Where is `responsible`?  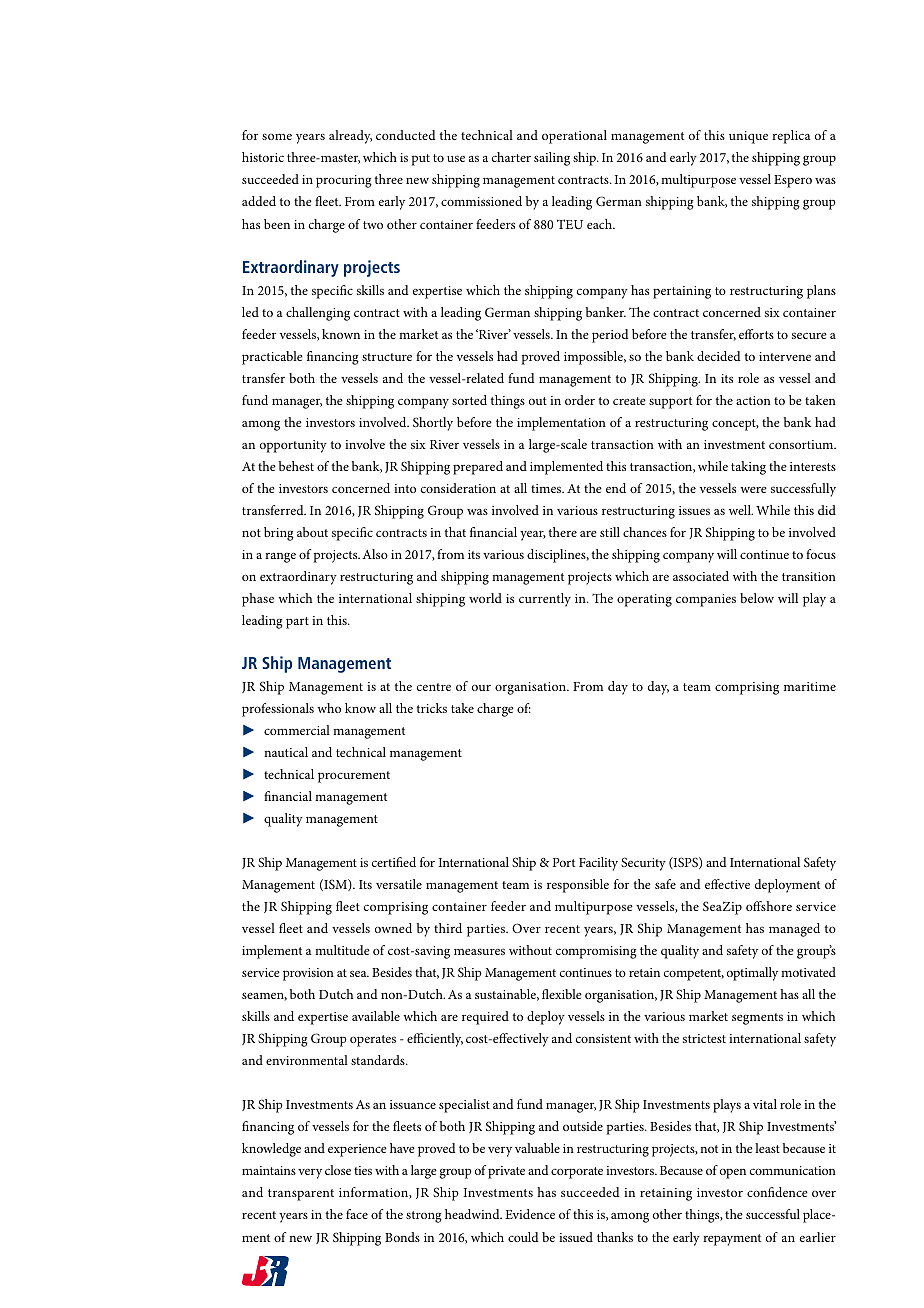
responsible is located at coordinates (578, 886).
